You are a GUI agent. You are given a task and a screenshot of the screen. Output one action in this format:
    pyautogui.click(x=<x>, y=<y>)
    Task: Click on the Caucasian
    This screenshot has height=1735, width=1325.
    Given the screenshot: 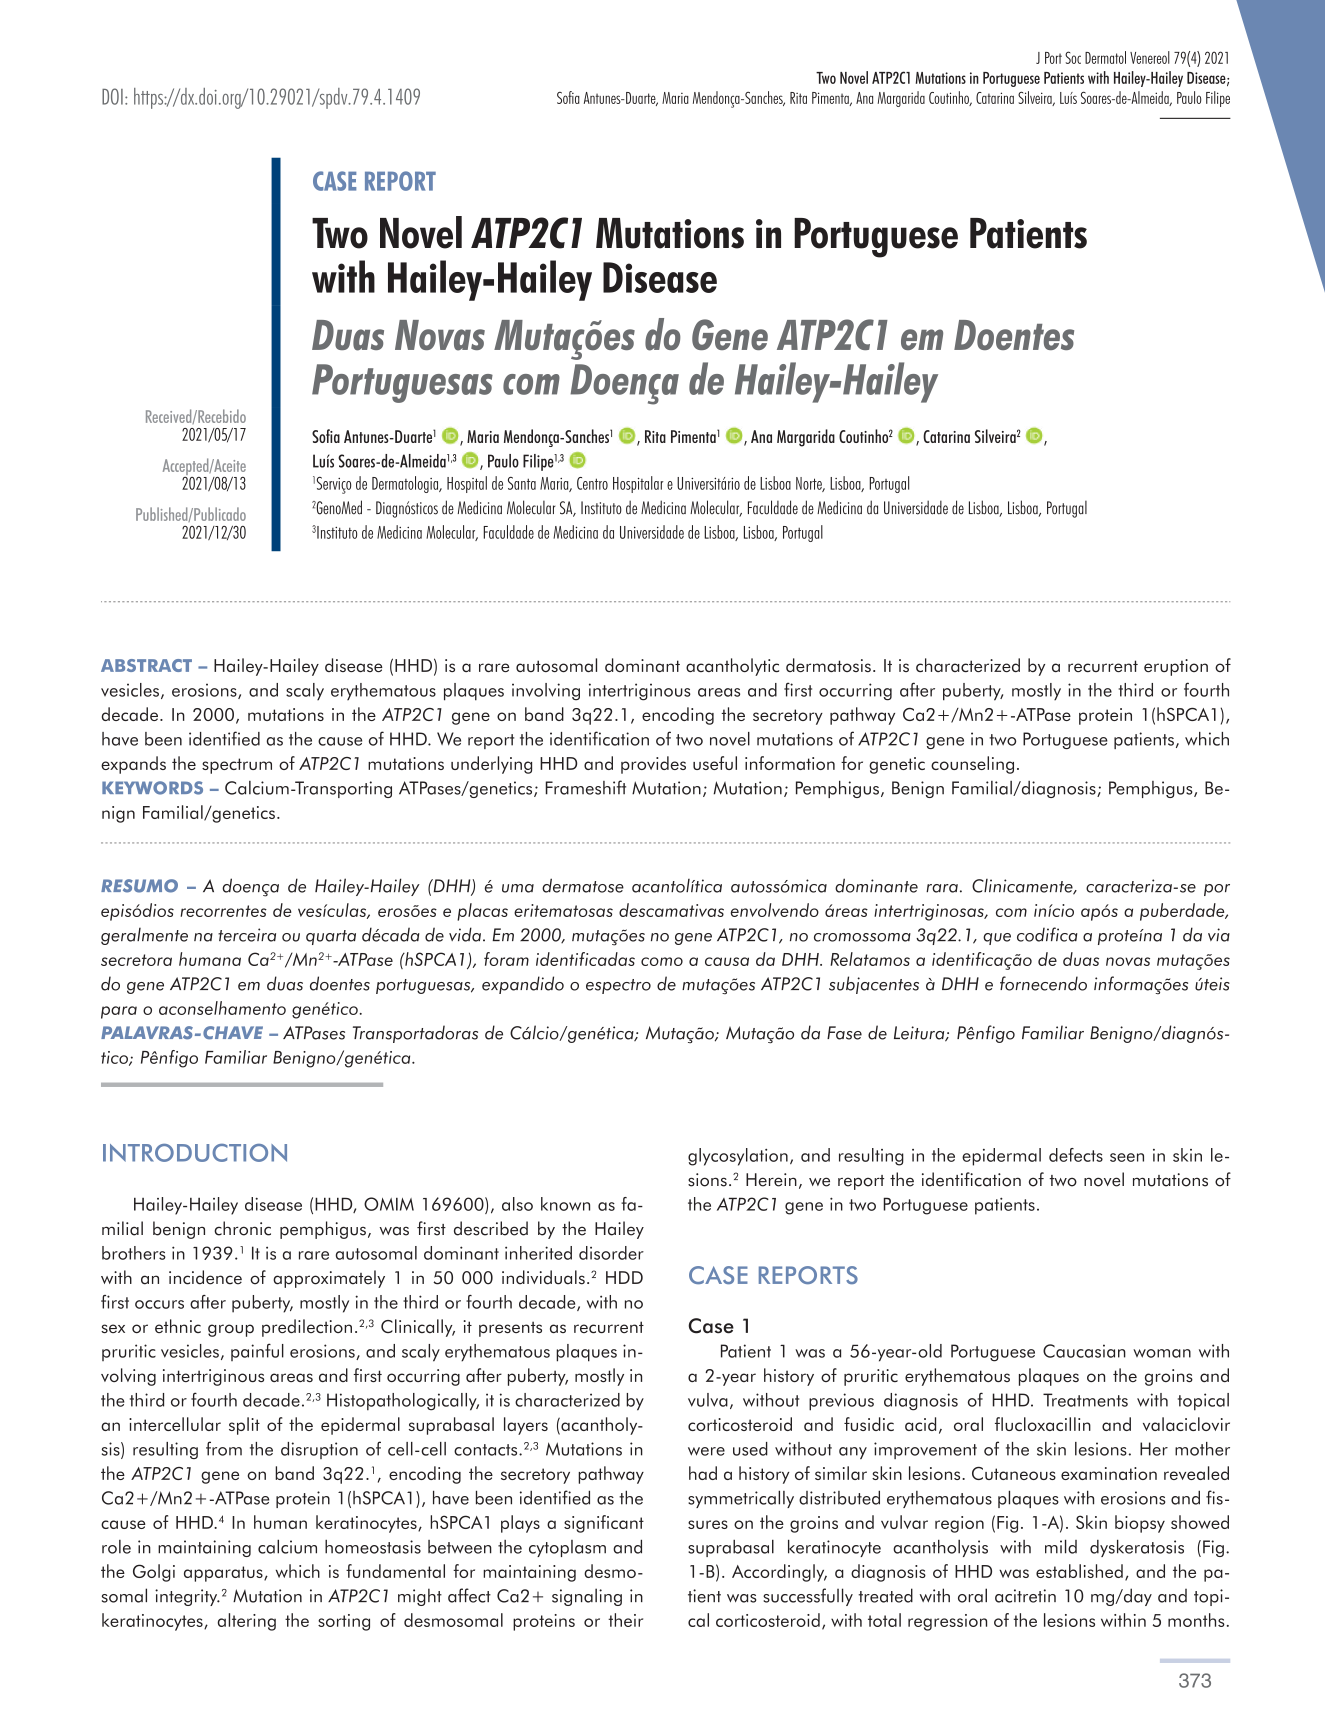 What is the action you would take?
    pyautogui.click(x=1084, y=1351)
